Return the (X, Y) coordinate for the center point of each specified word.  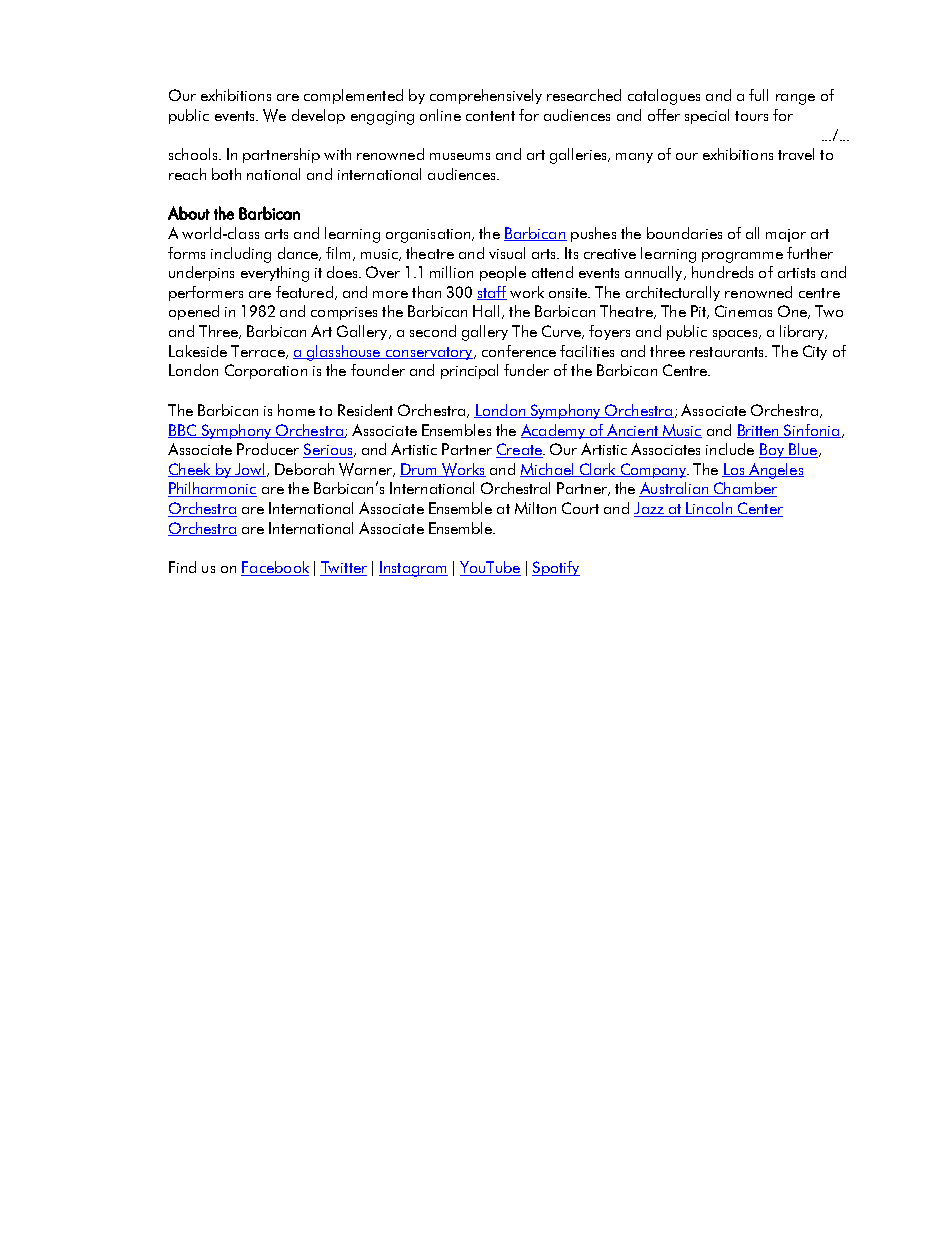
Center (759, 509)
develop (318, 116)
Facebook (275, 568)
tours (751, 116)
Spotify (556, 568)
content (490, 116)
